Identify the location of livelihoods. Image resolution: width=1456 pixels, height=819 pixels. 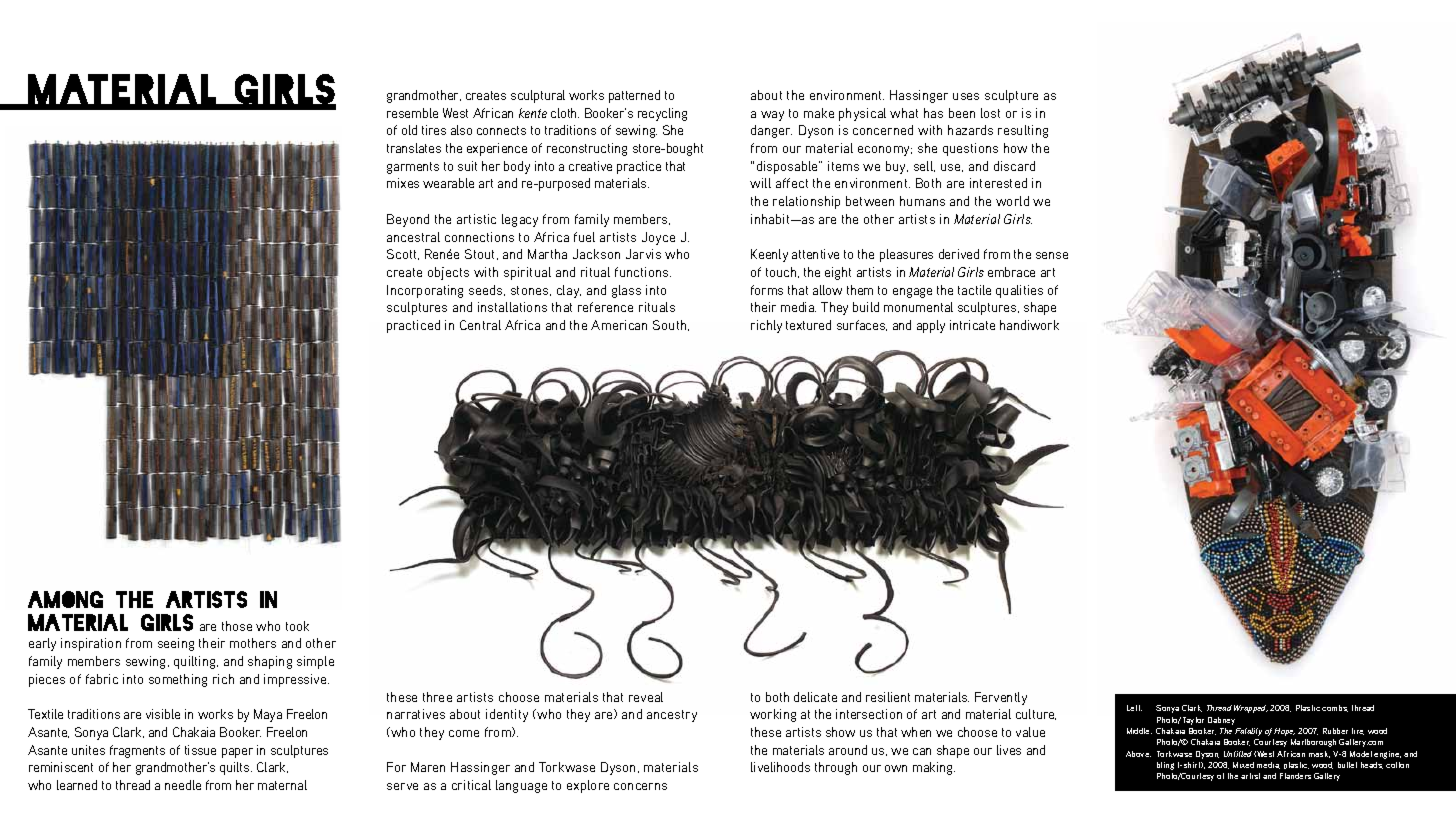
(780, 767).
